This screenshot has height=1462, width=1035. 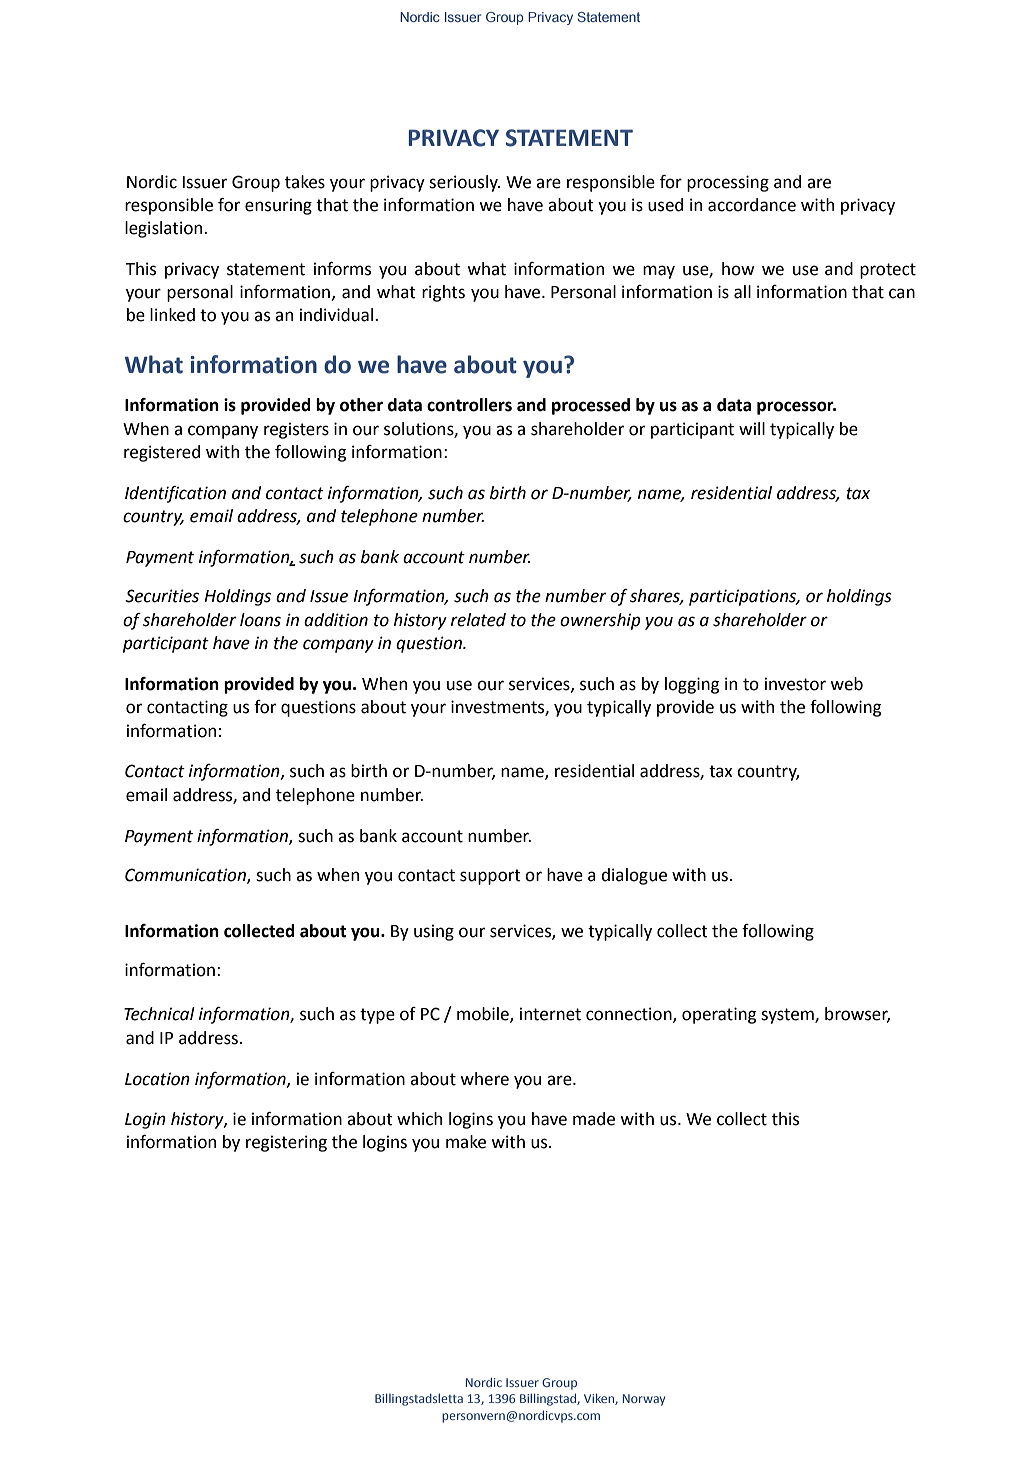 What do you see at coordinates (752, 205) in the screenshot?
I see `accordance` at bounding box center [752, 205].
